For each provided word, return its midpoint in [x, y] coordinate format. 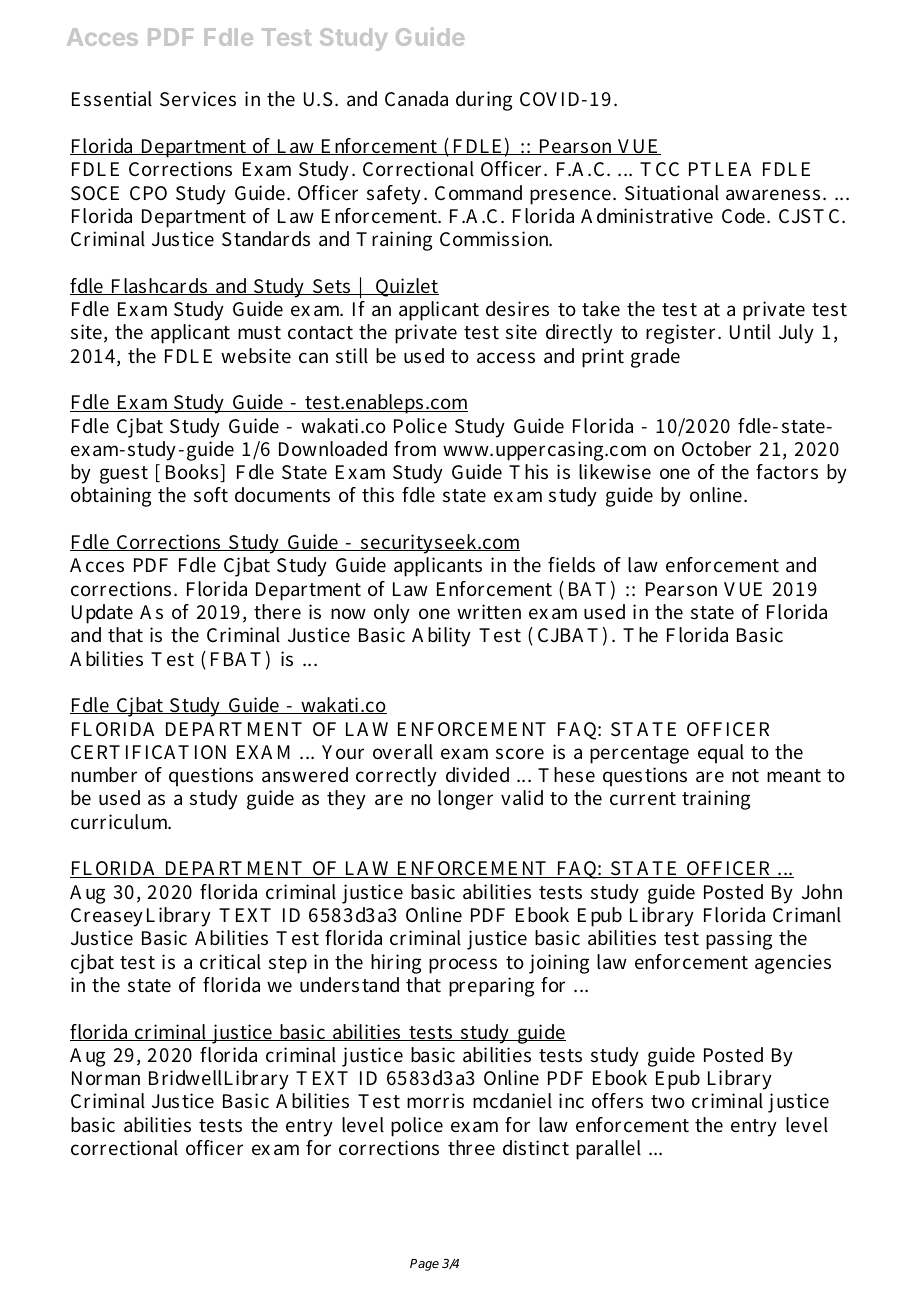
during [484, 101]
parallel [608, 1150]
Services [198, 99]
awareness [773, 195]
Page [424, 1265]
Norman [106, 1078]
